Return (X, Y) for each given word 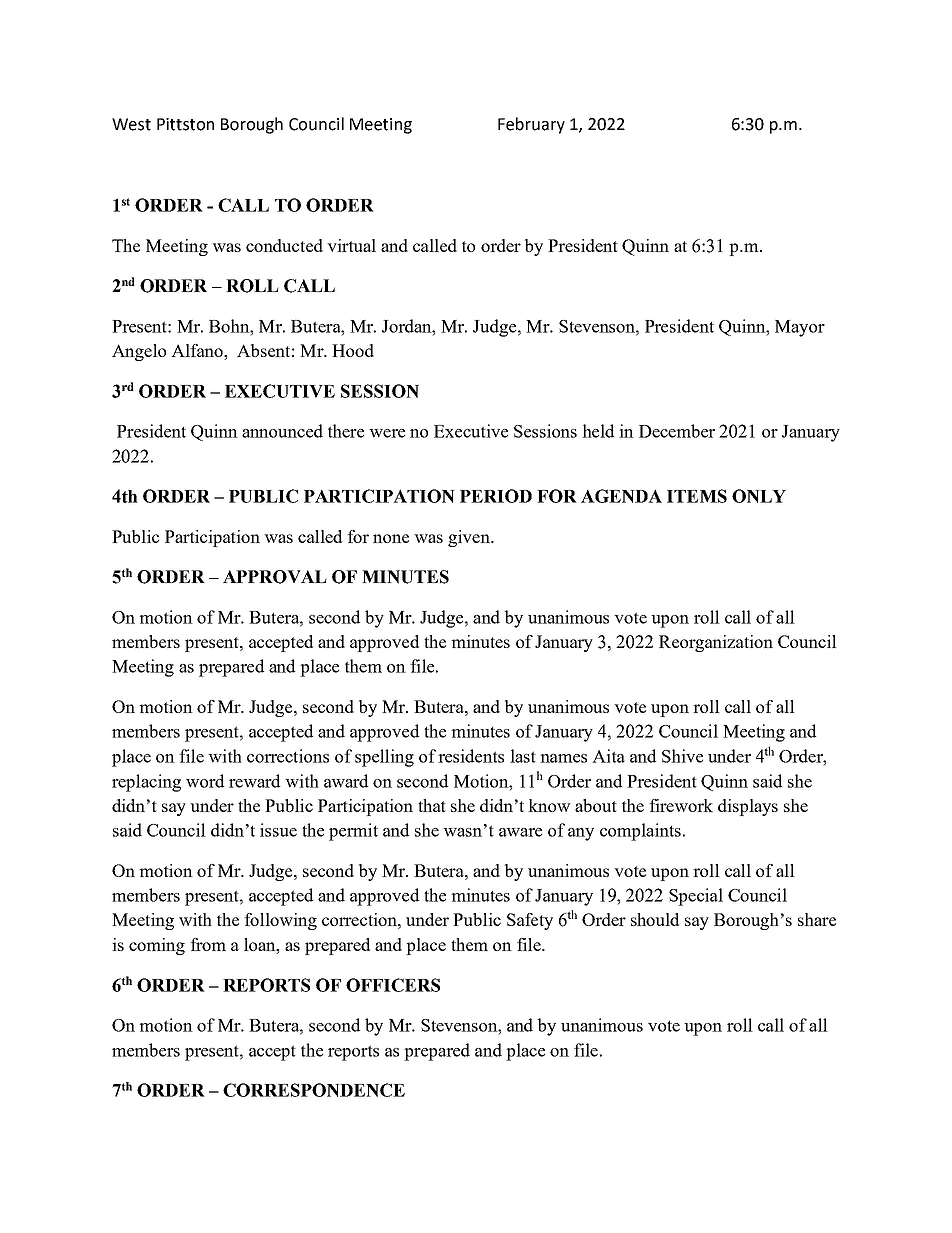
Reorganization (716, 643)
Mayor (800, 328)
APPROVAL (275, 577)
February (531, 125)
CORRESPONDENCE (314, 1090)
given (470, 538)
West (131, 124)
